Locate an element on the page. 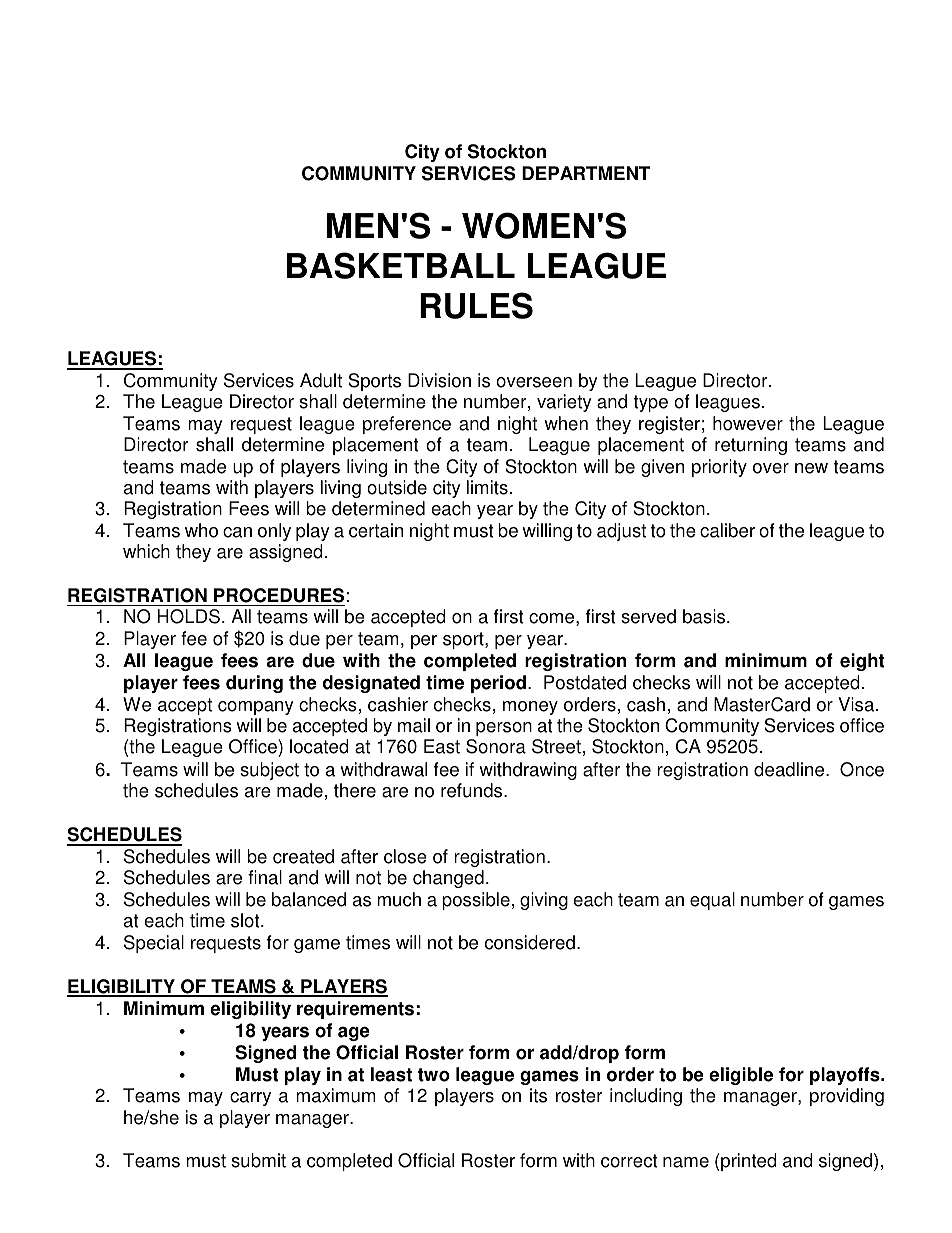  limits is located at coordinates (487, 487).
